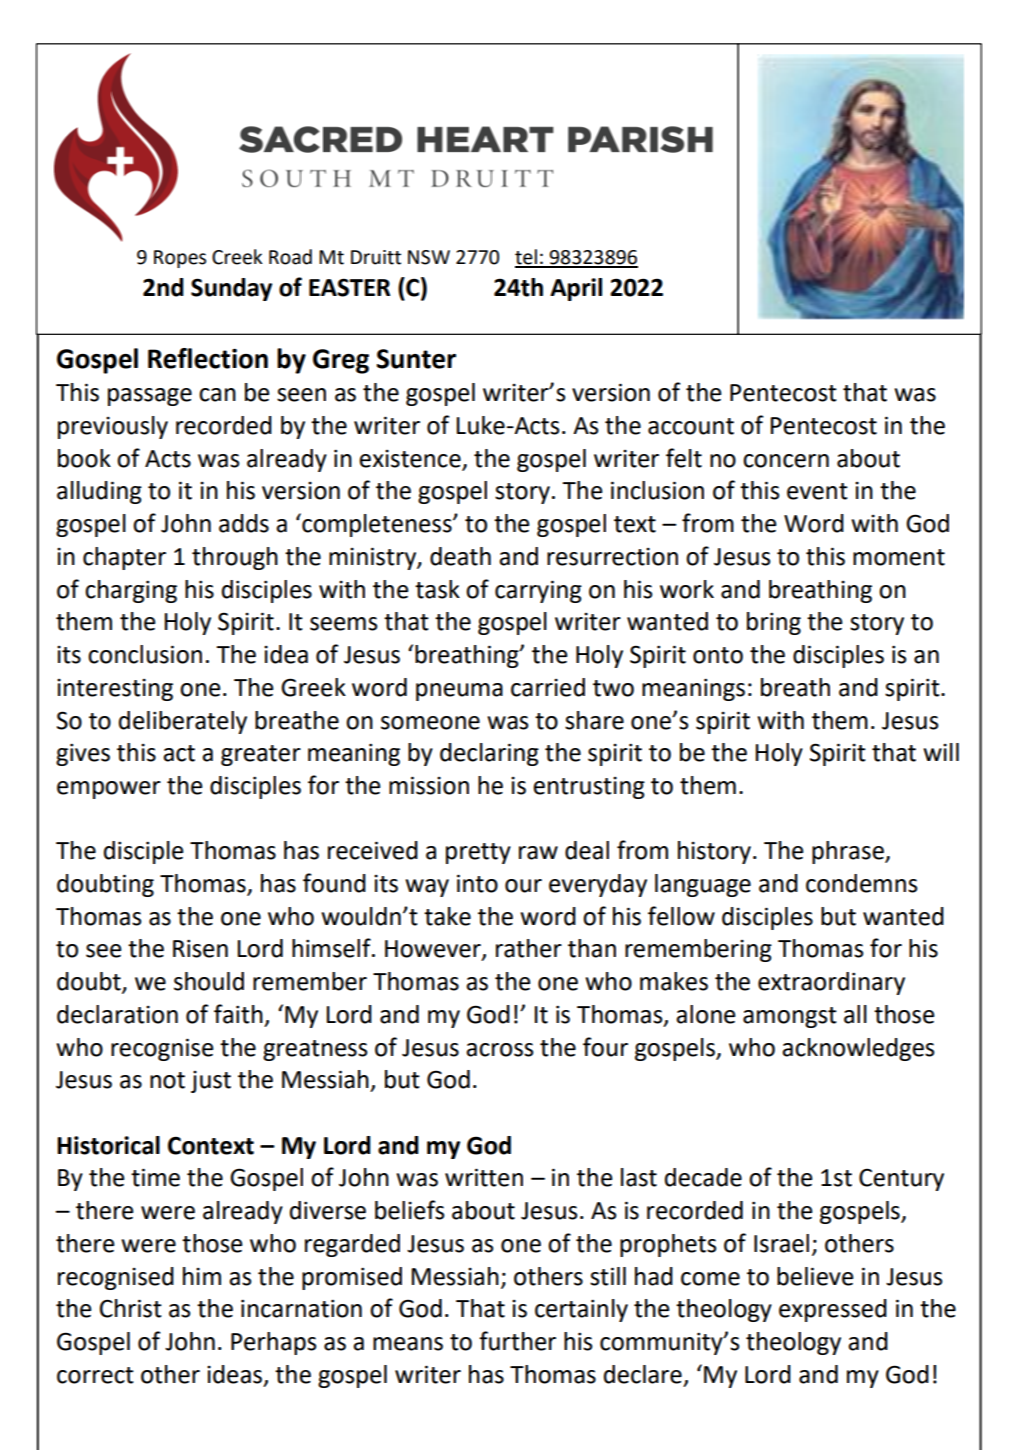  I want to click on April, so click(576, 289).
